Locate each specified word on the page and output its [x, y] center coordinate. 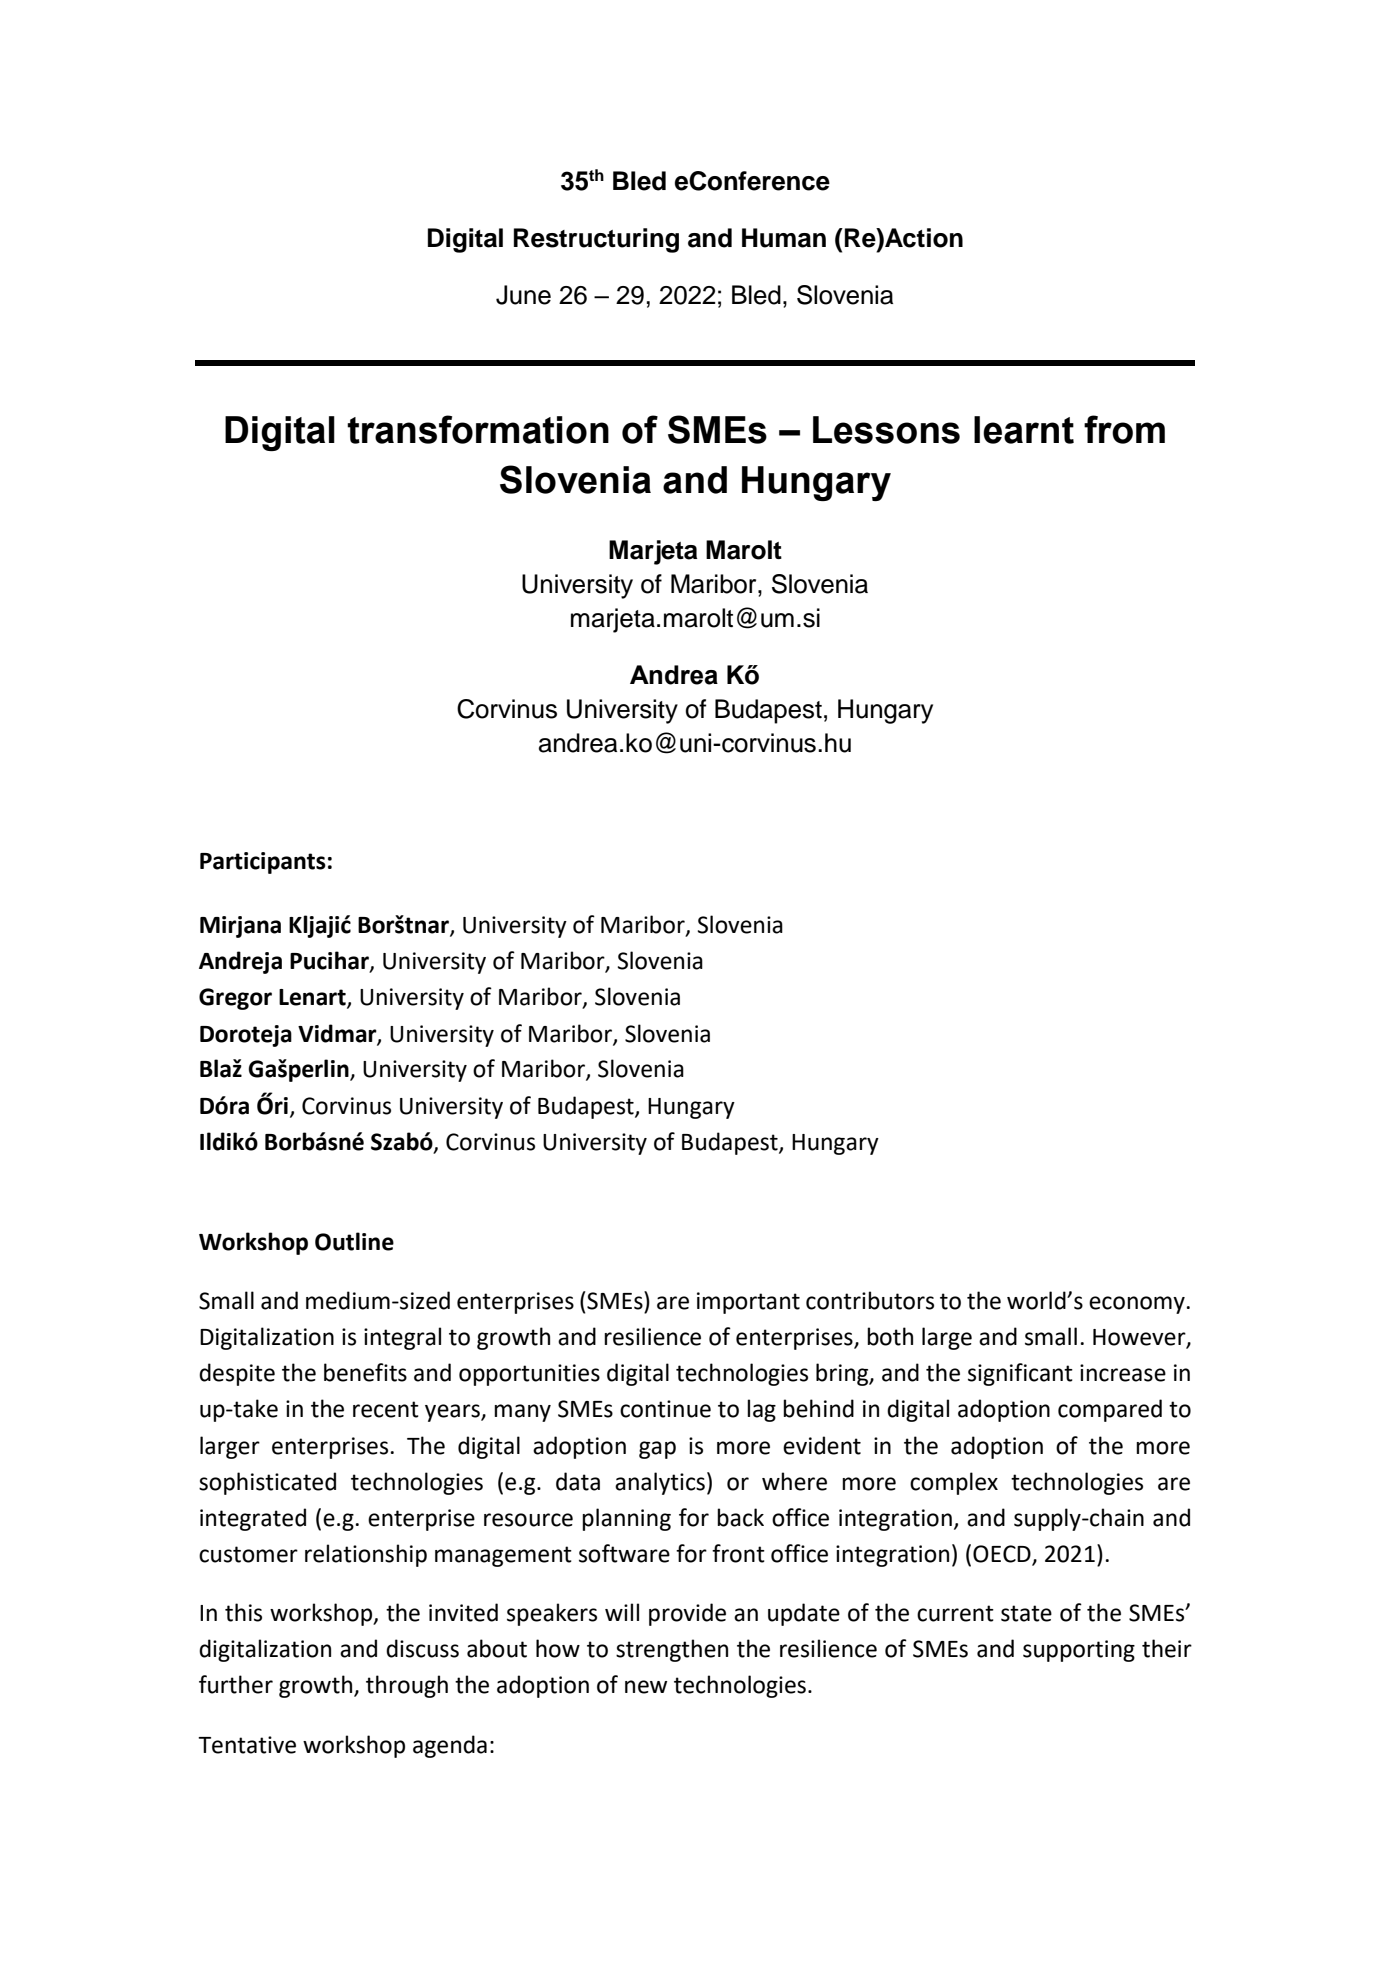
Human [784, 238]
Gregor [235, 999]
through [407, 1686]
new [646, 1687]
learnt [1024, 430]
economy [1138, 1305]
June [523, 295]
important [748, 1303]
